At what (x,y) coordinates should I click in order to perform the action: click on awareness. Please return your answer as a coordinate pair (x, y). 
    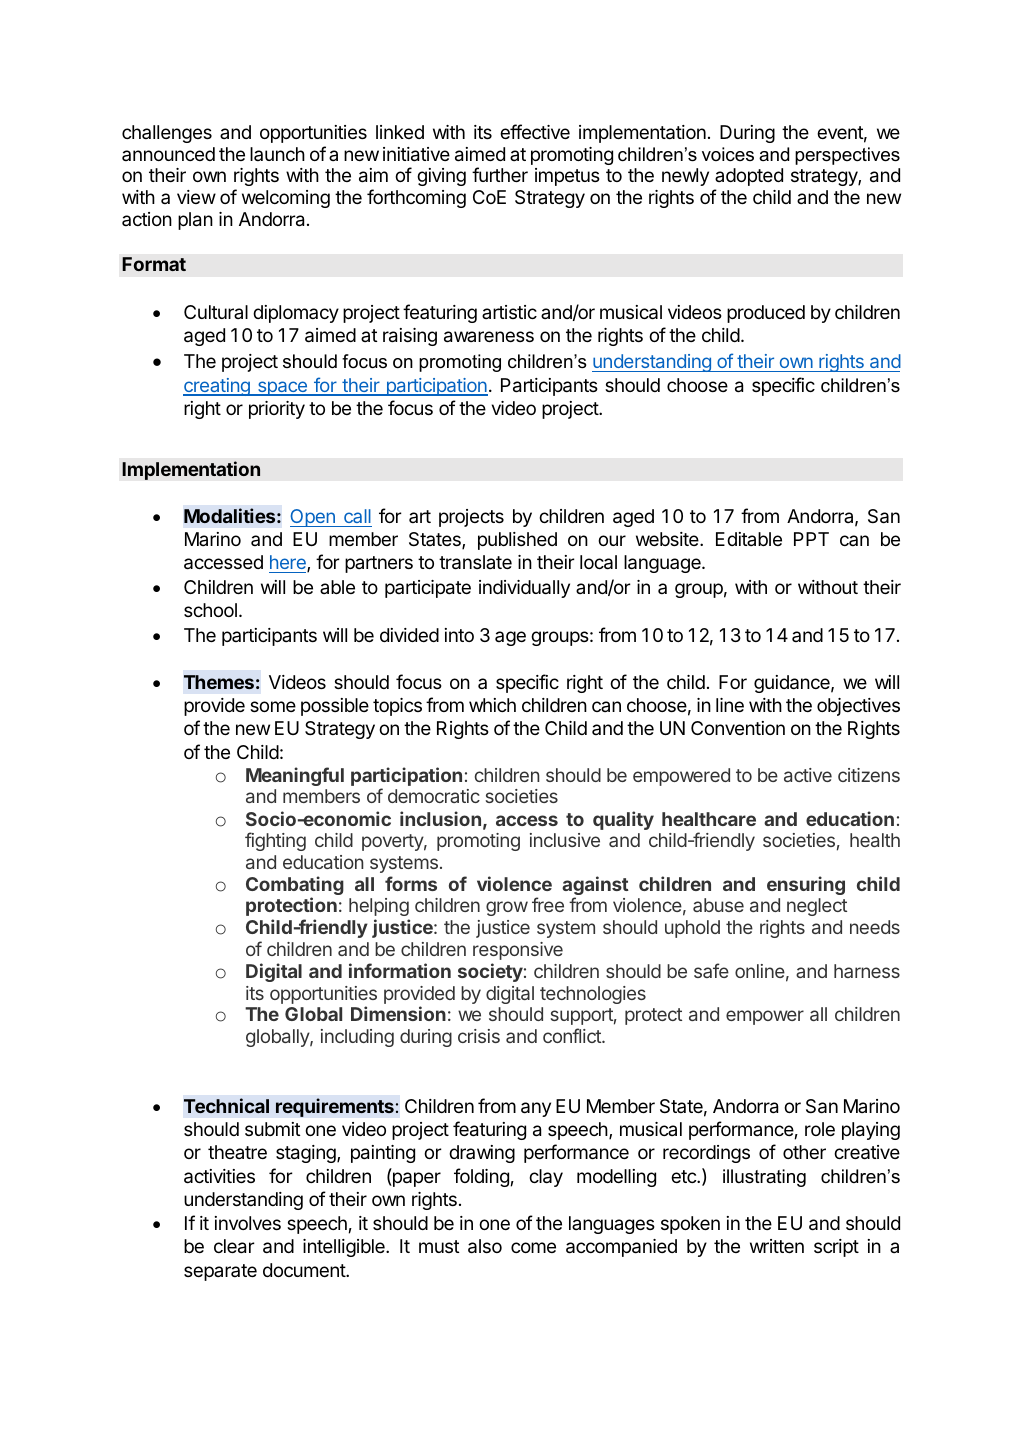
    Looking at the image, I should click on (489, 337).
